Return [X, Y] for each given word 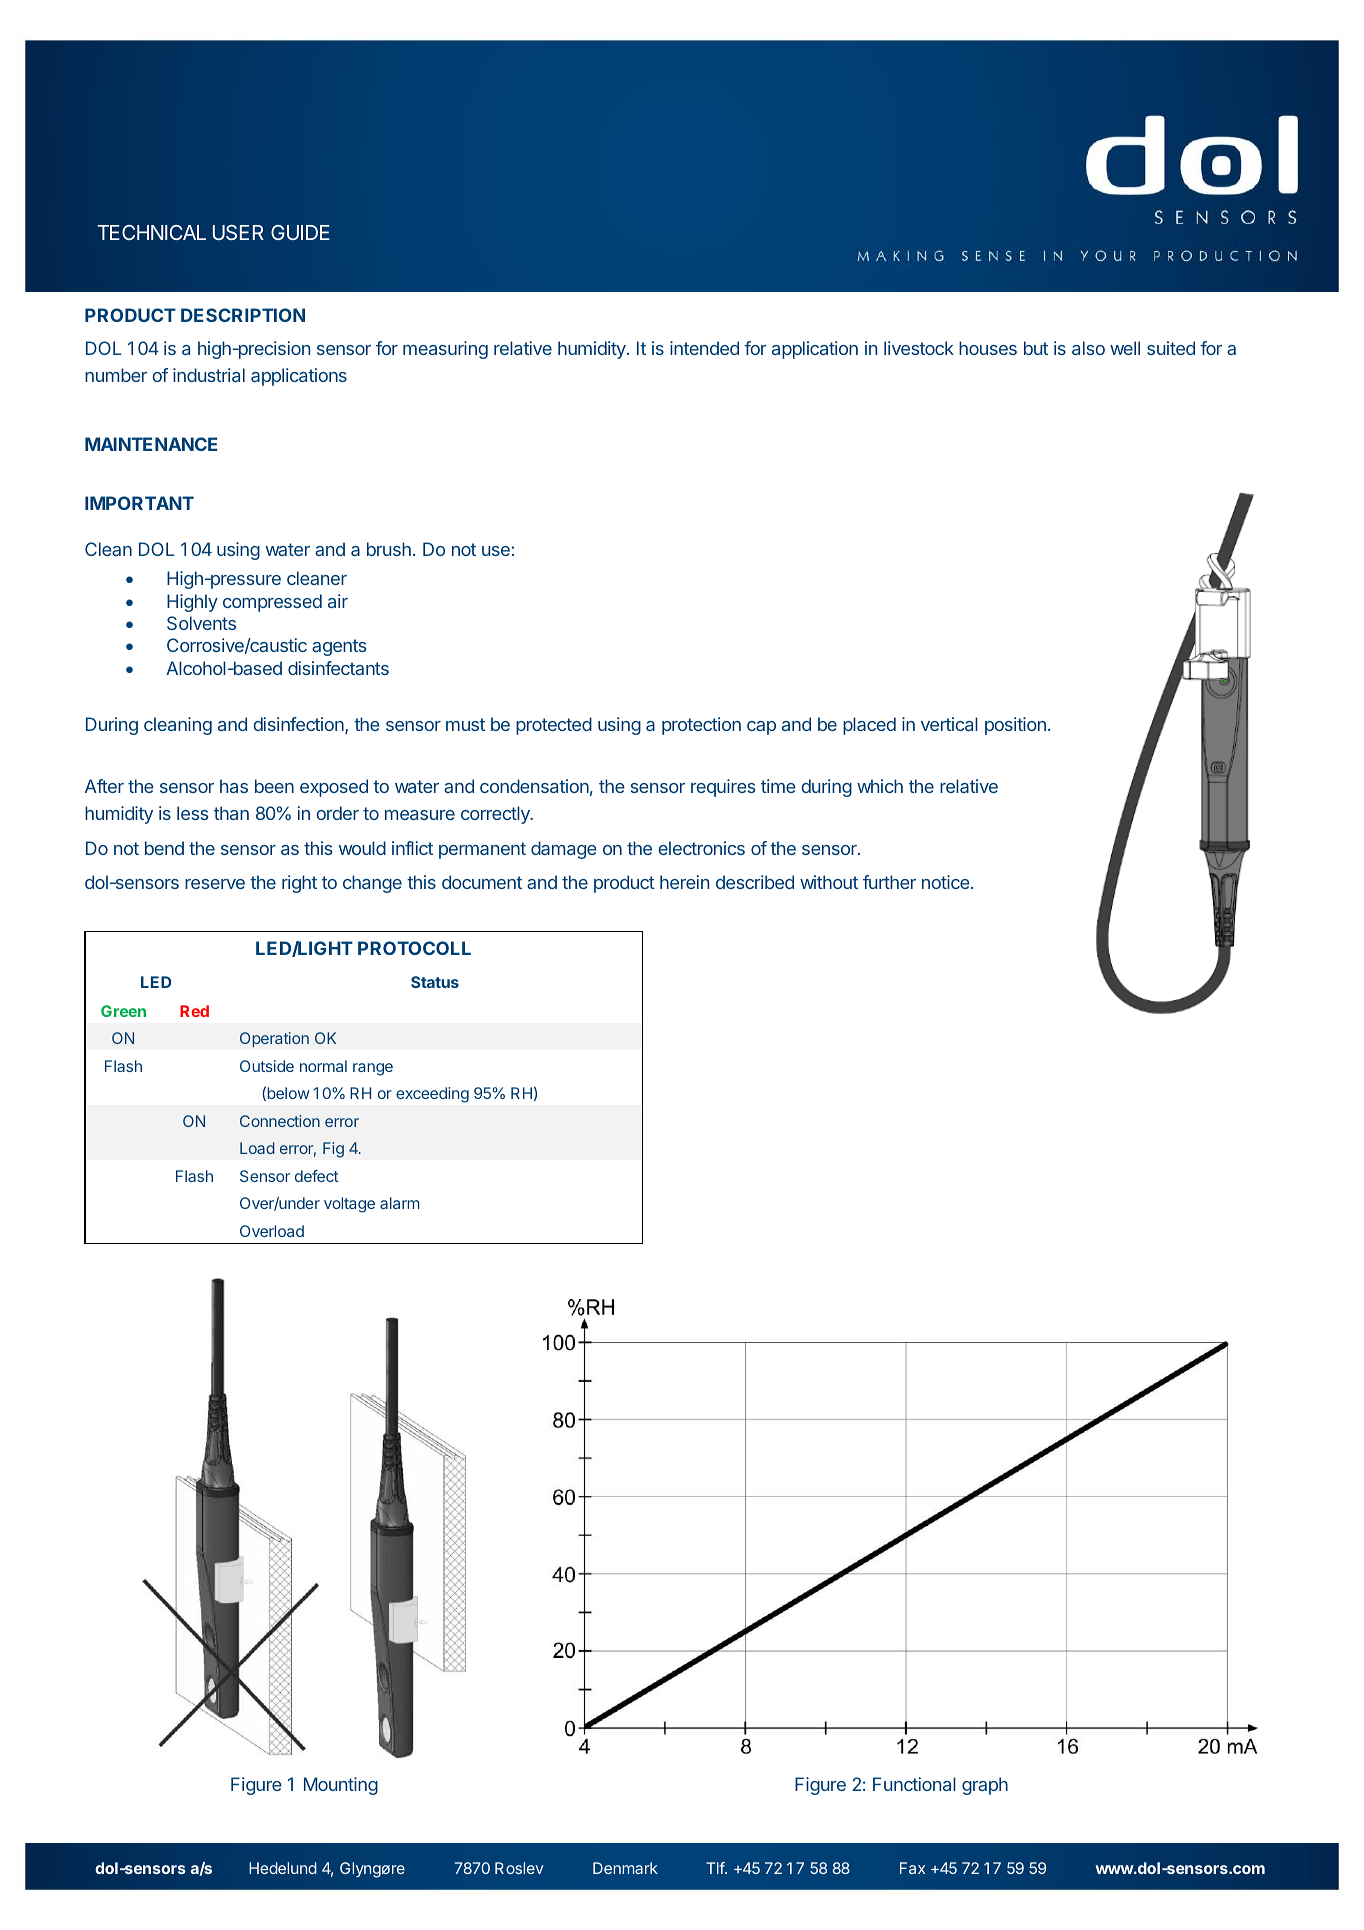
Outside [267, 1066]
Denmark [625, 1868]
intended [704, 348]
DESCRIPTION [243, 315]
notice [947, 882]
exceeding [432, 1095]
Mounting [341, 1786]
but [1036, 348]
